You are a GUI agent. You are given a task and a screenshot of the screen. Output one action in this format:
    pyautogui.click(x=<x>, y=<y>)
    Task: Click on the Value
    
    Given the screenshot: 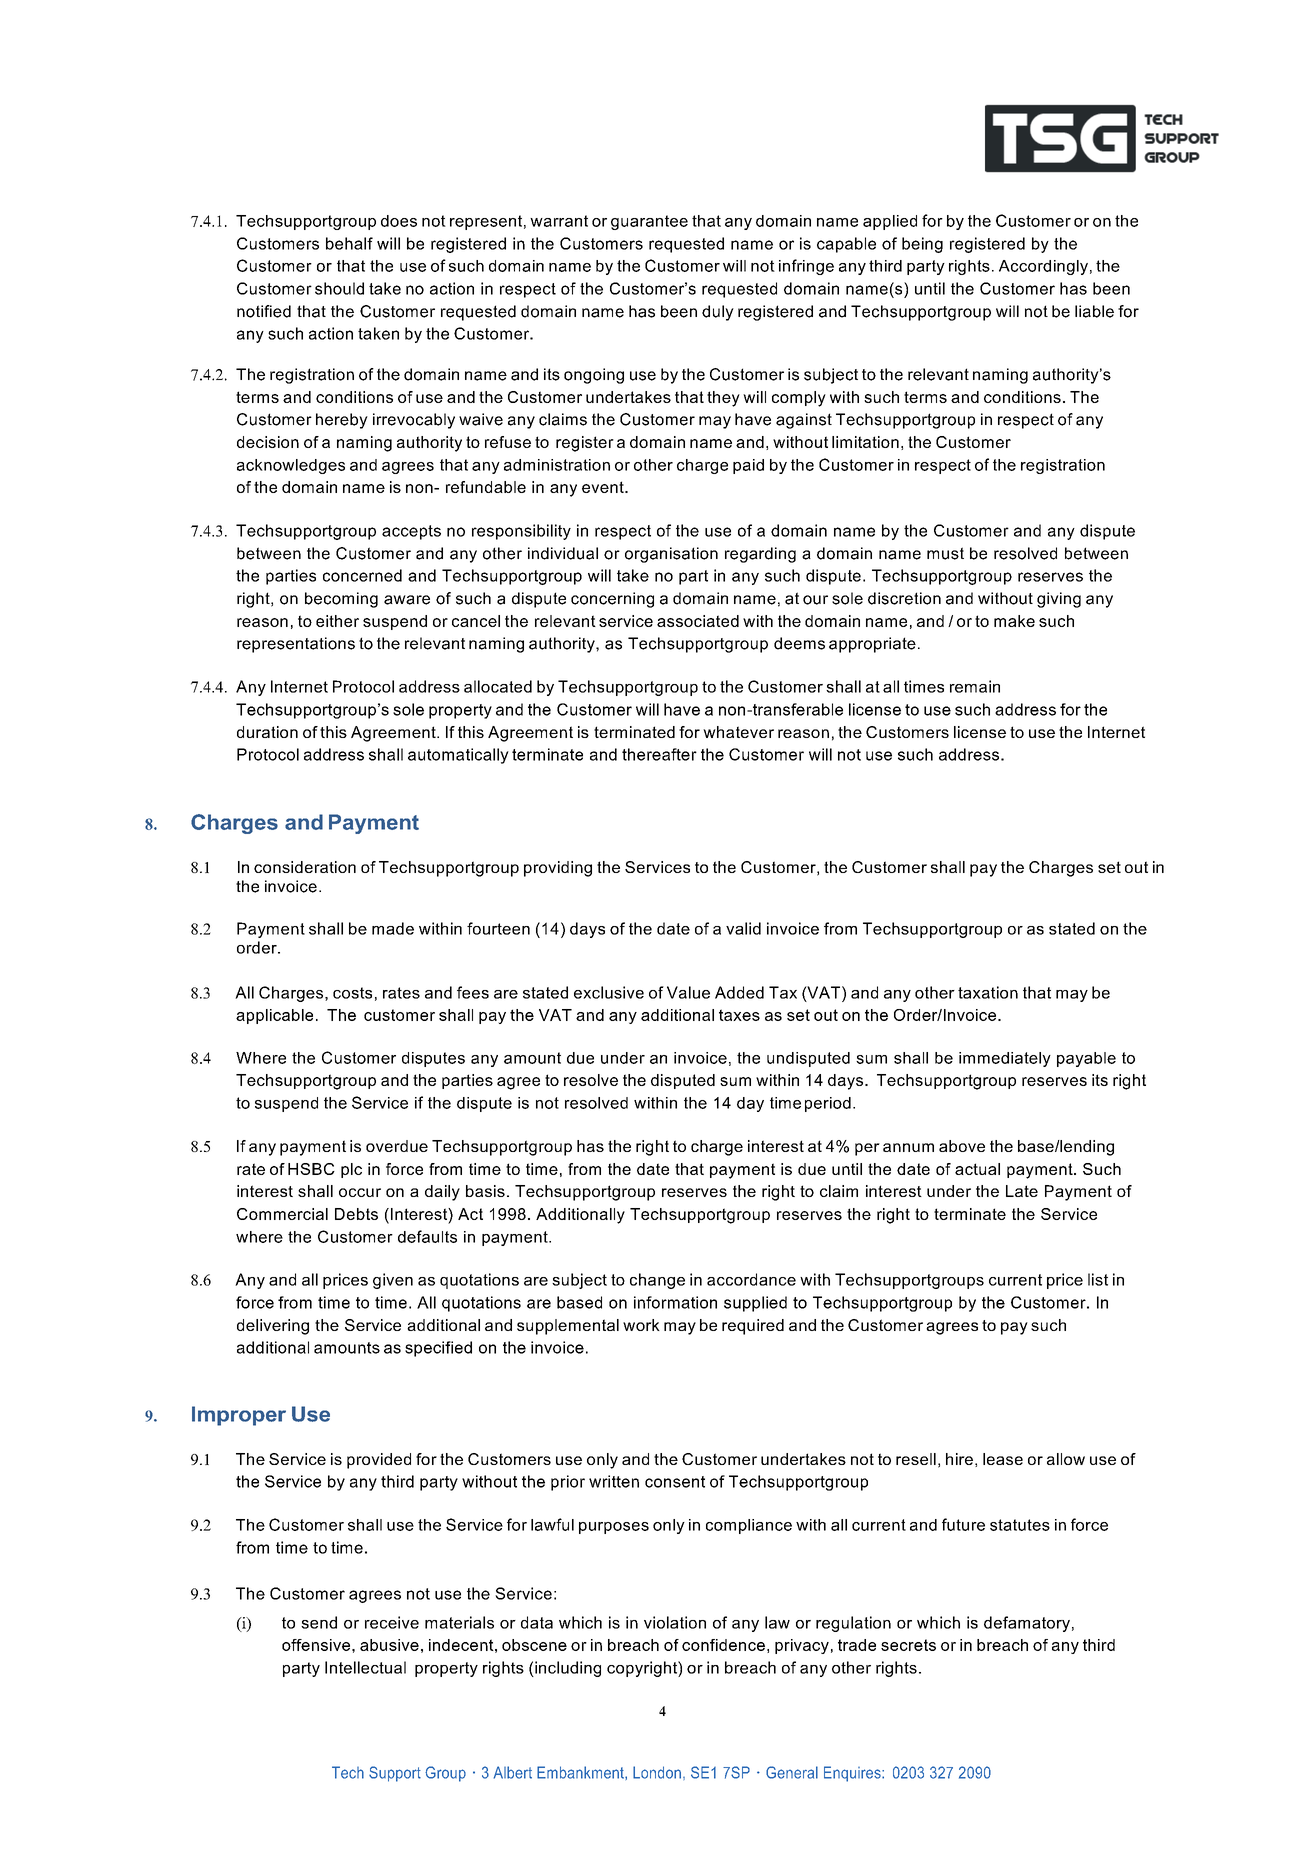 What is the action you would take?
    pyautogui.click(x=688, y=992)
